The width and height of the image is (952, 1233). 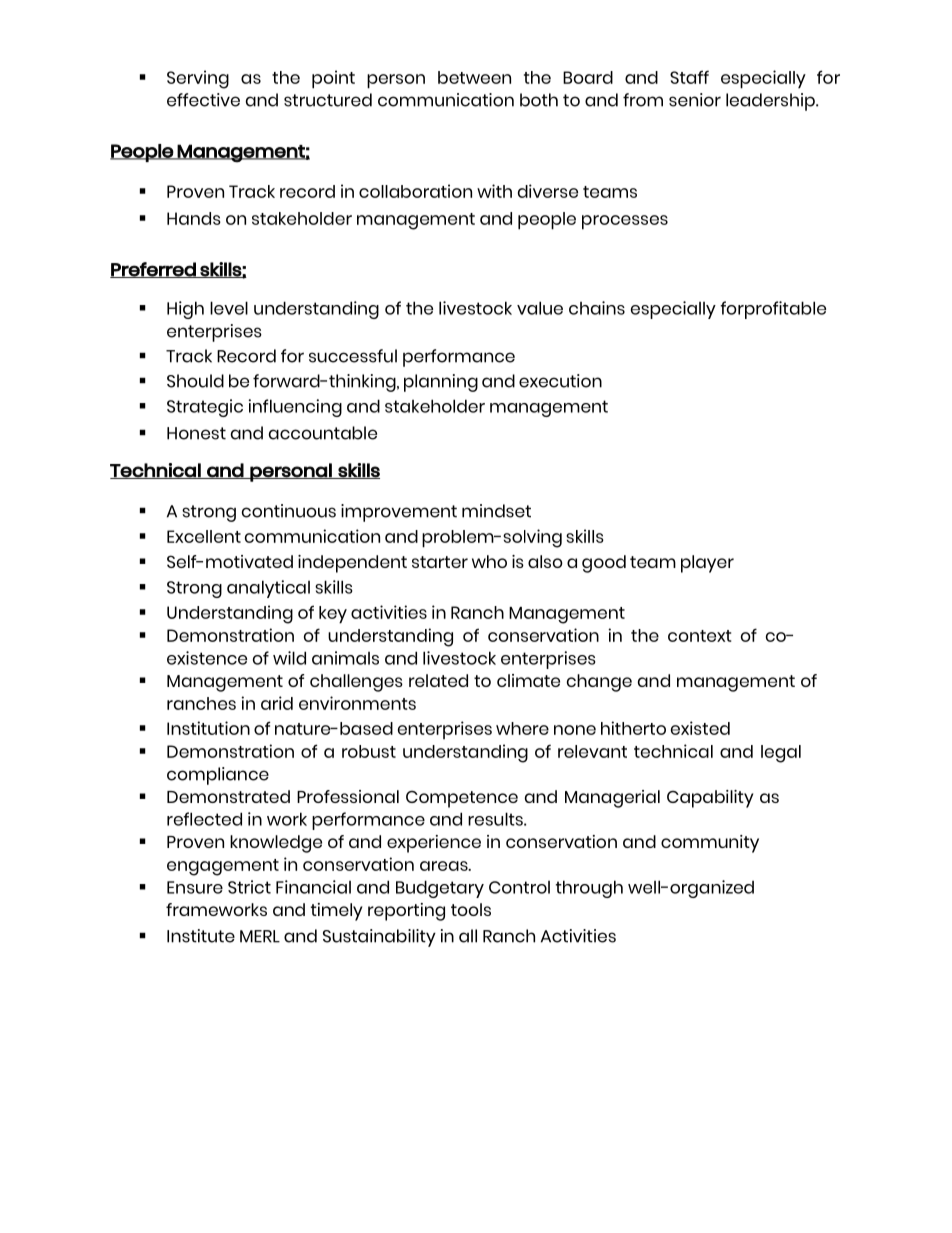 What do you see at coordinates (438, 680) in the image?
I see `related` at bounding box center [438, 680].
